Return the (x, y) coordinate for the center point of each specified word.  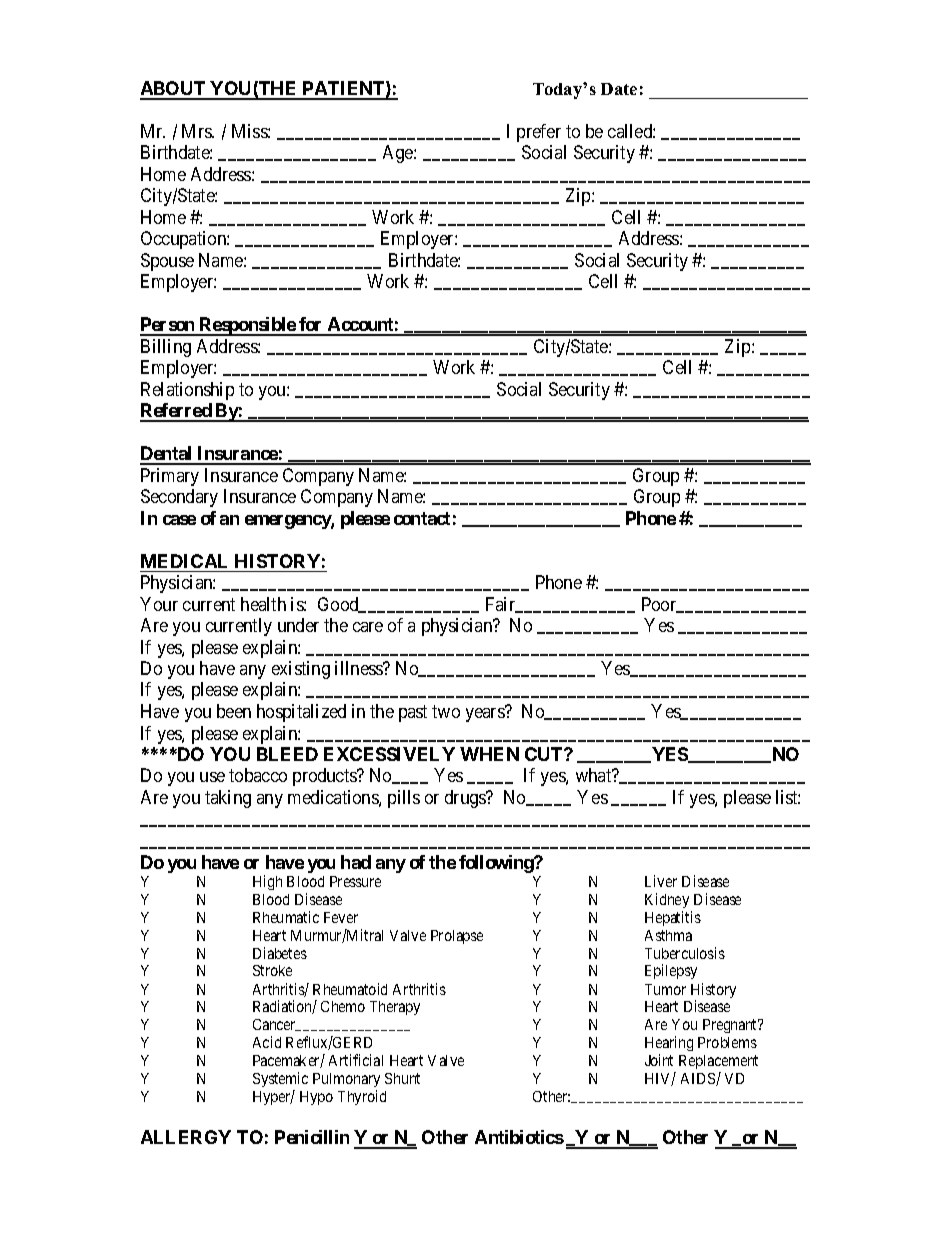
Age (399, 154)
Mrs (198, 131)
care (368, 627)
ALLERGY (186, 1137)
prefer (539, 133)
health (263, 604)
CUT (545, 754)
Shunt (402, 1078)
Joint (659, 1060)
